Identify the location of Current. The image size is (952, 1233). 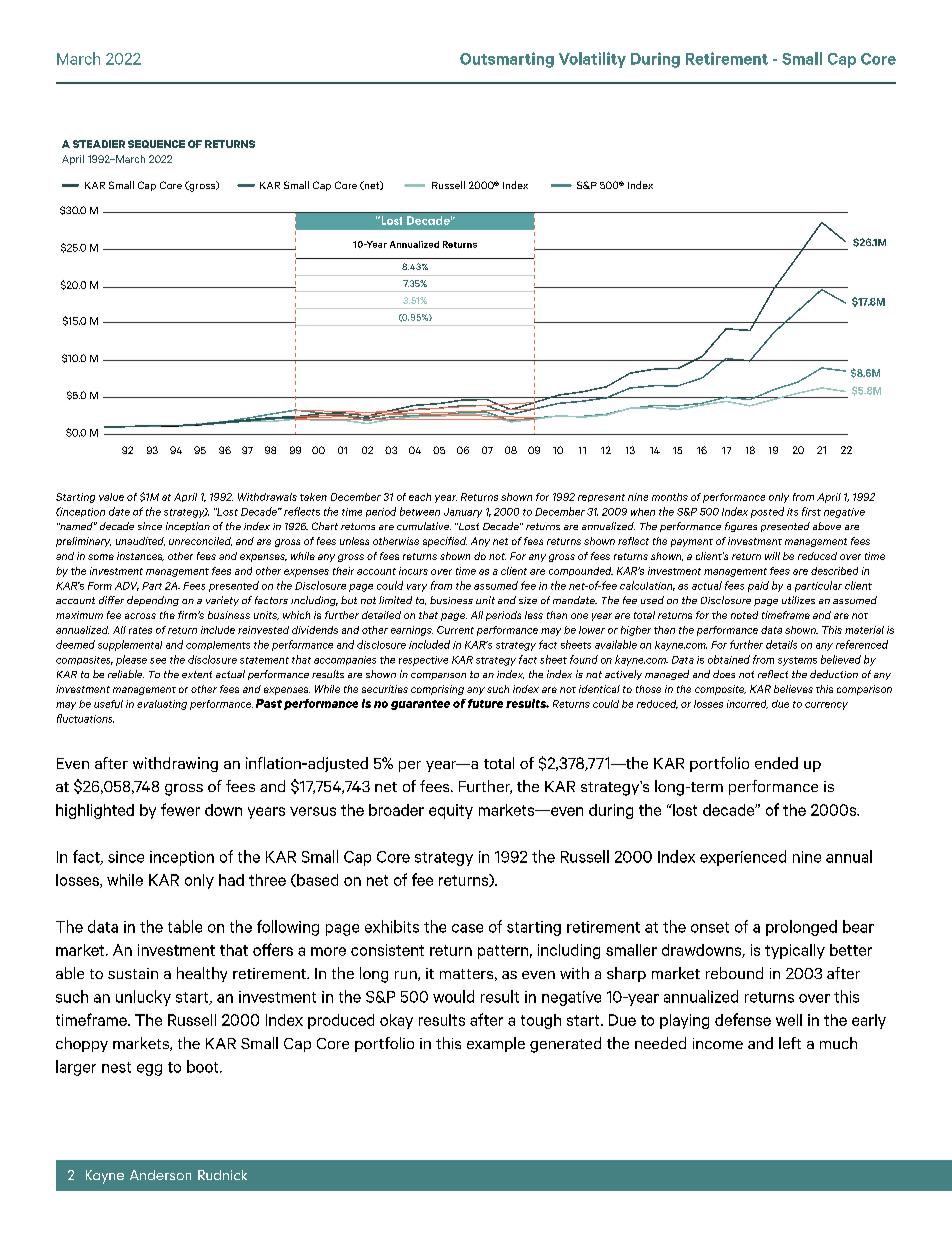
(455, 630).
